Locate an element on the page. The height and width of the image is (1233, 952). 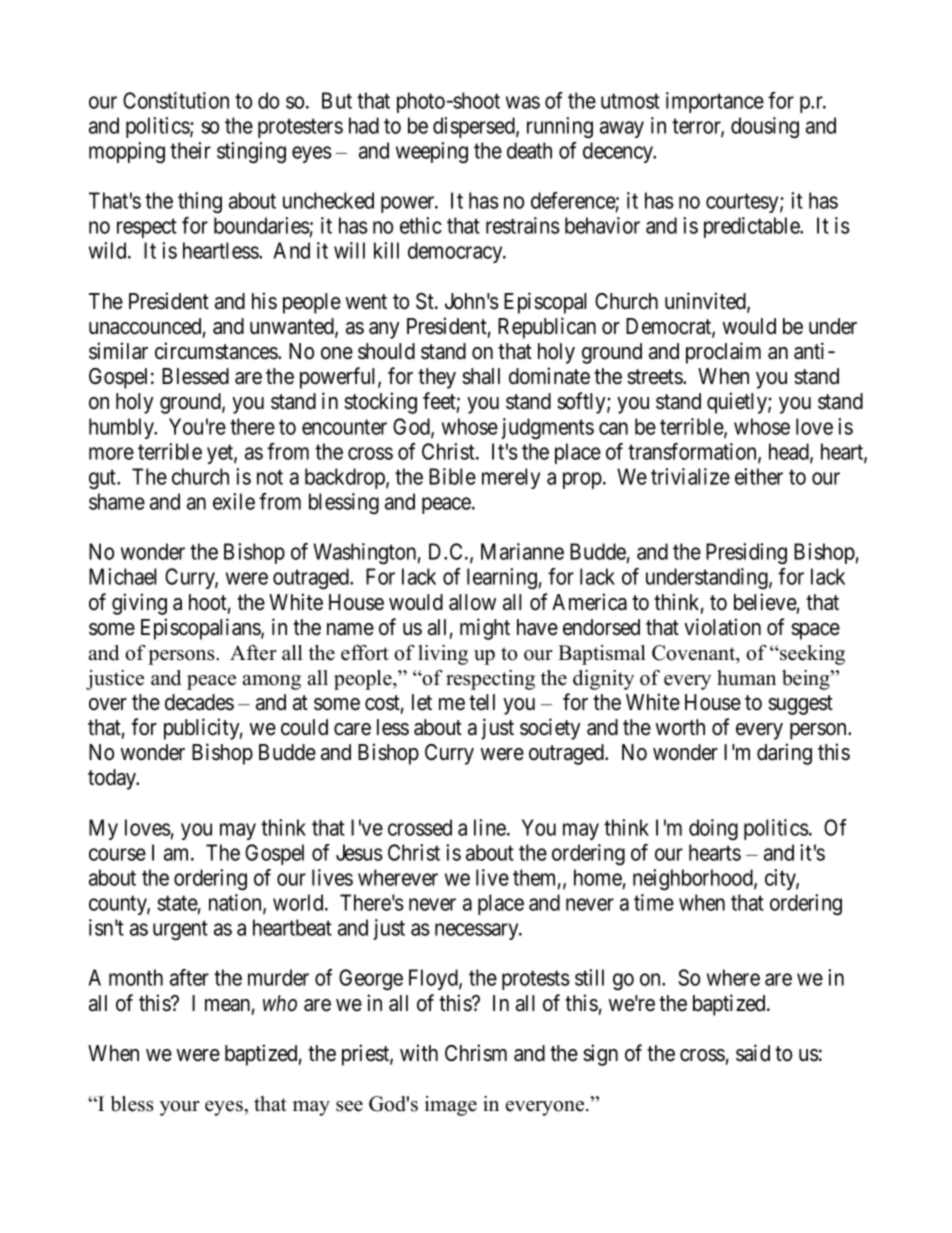
weeping is located at coordinates (432, 153).
